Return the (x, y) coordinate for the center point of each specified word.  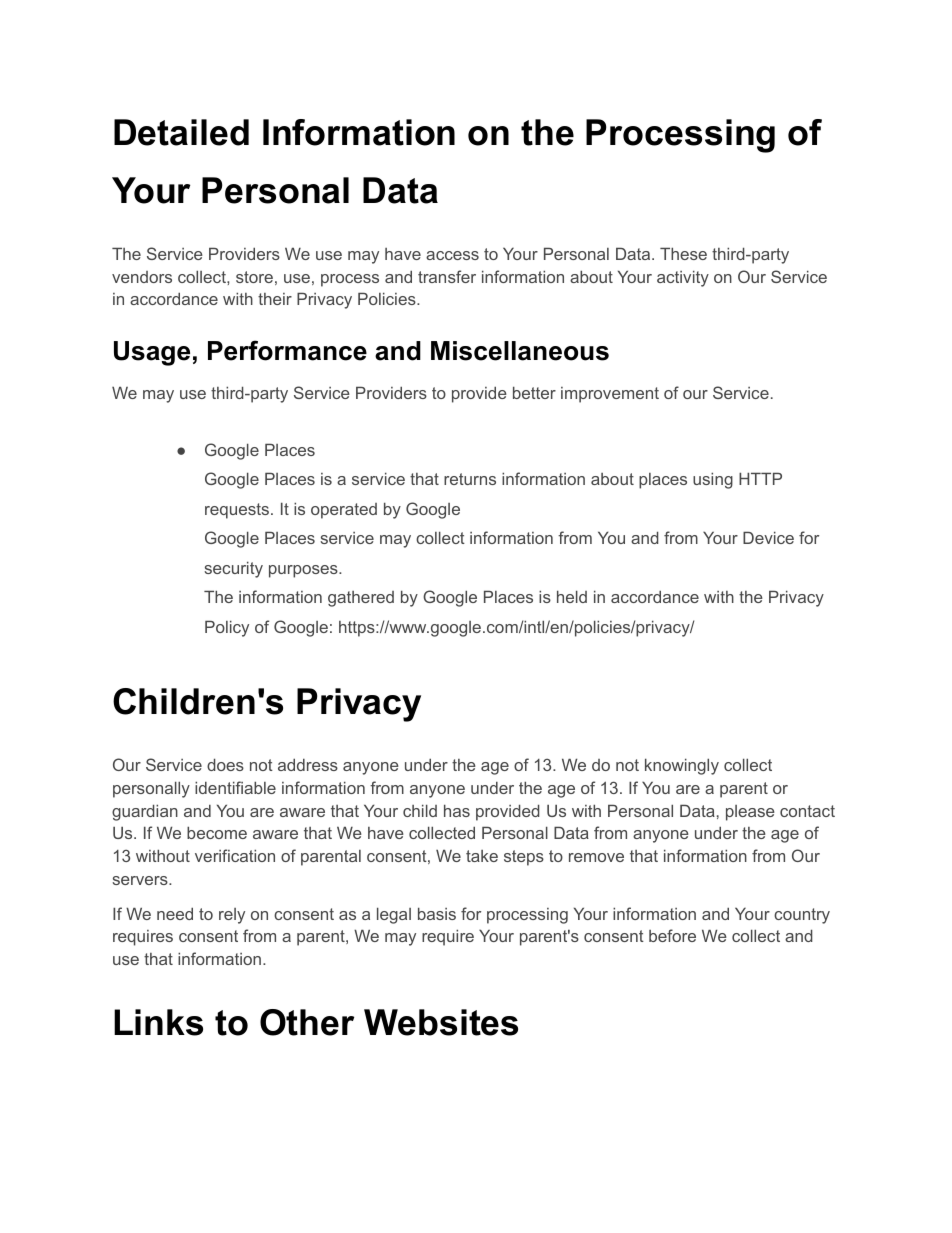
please (750, 813)
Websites (441, 1022)
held (572, 596)
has (457, 810)
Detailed (181, 132)
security (233, 569)
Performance (287, 350)
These (683, 253)
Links (158, 1022)
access (452, 255)
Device (768, 537)
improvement (610, 395)
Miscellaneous (520, 351)
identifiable (235, 787)
